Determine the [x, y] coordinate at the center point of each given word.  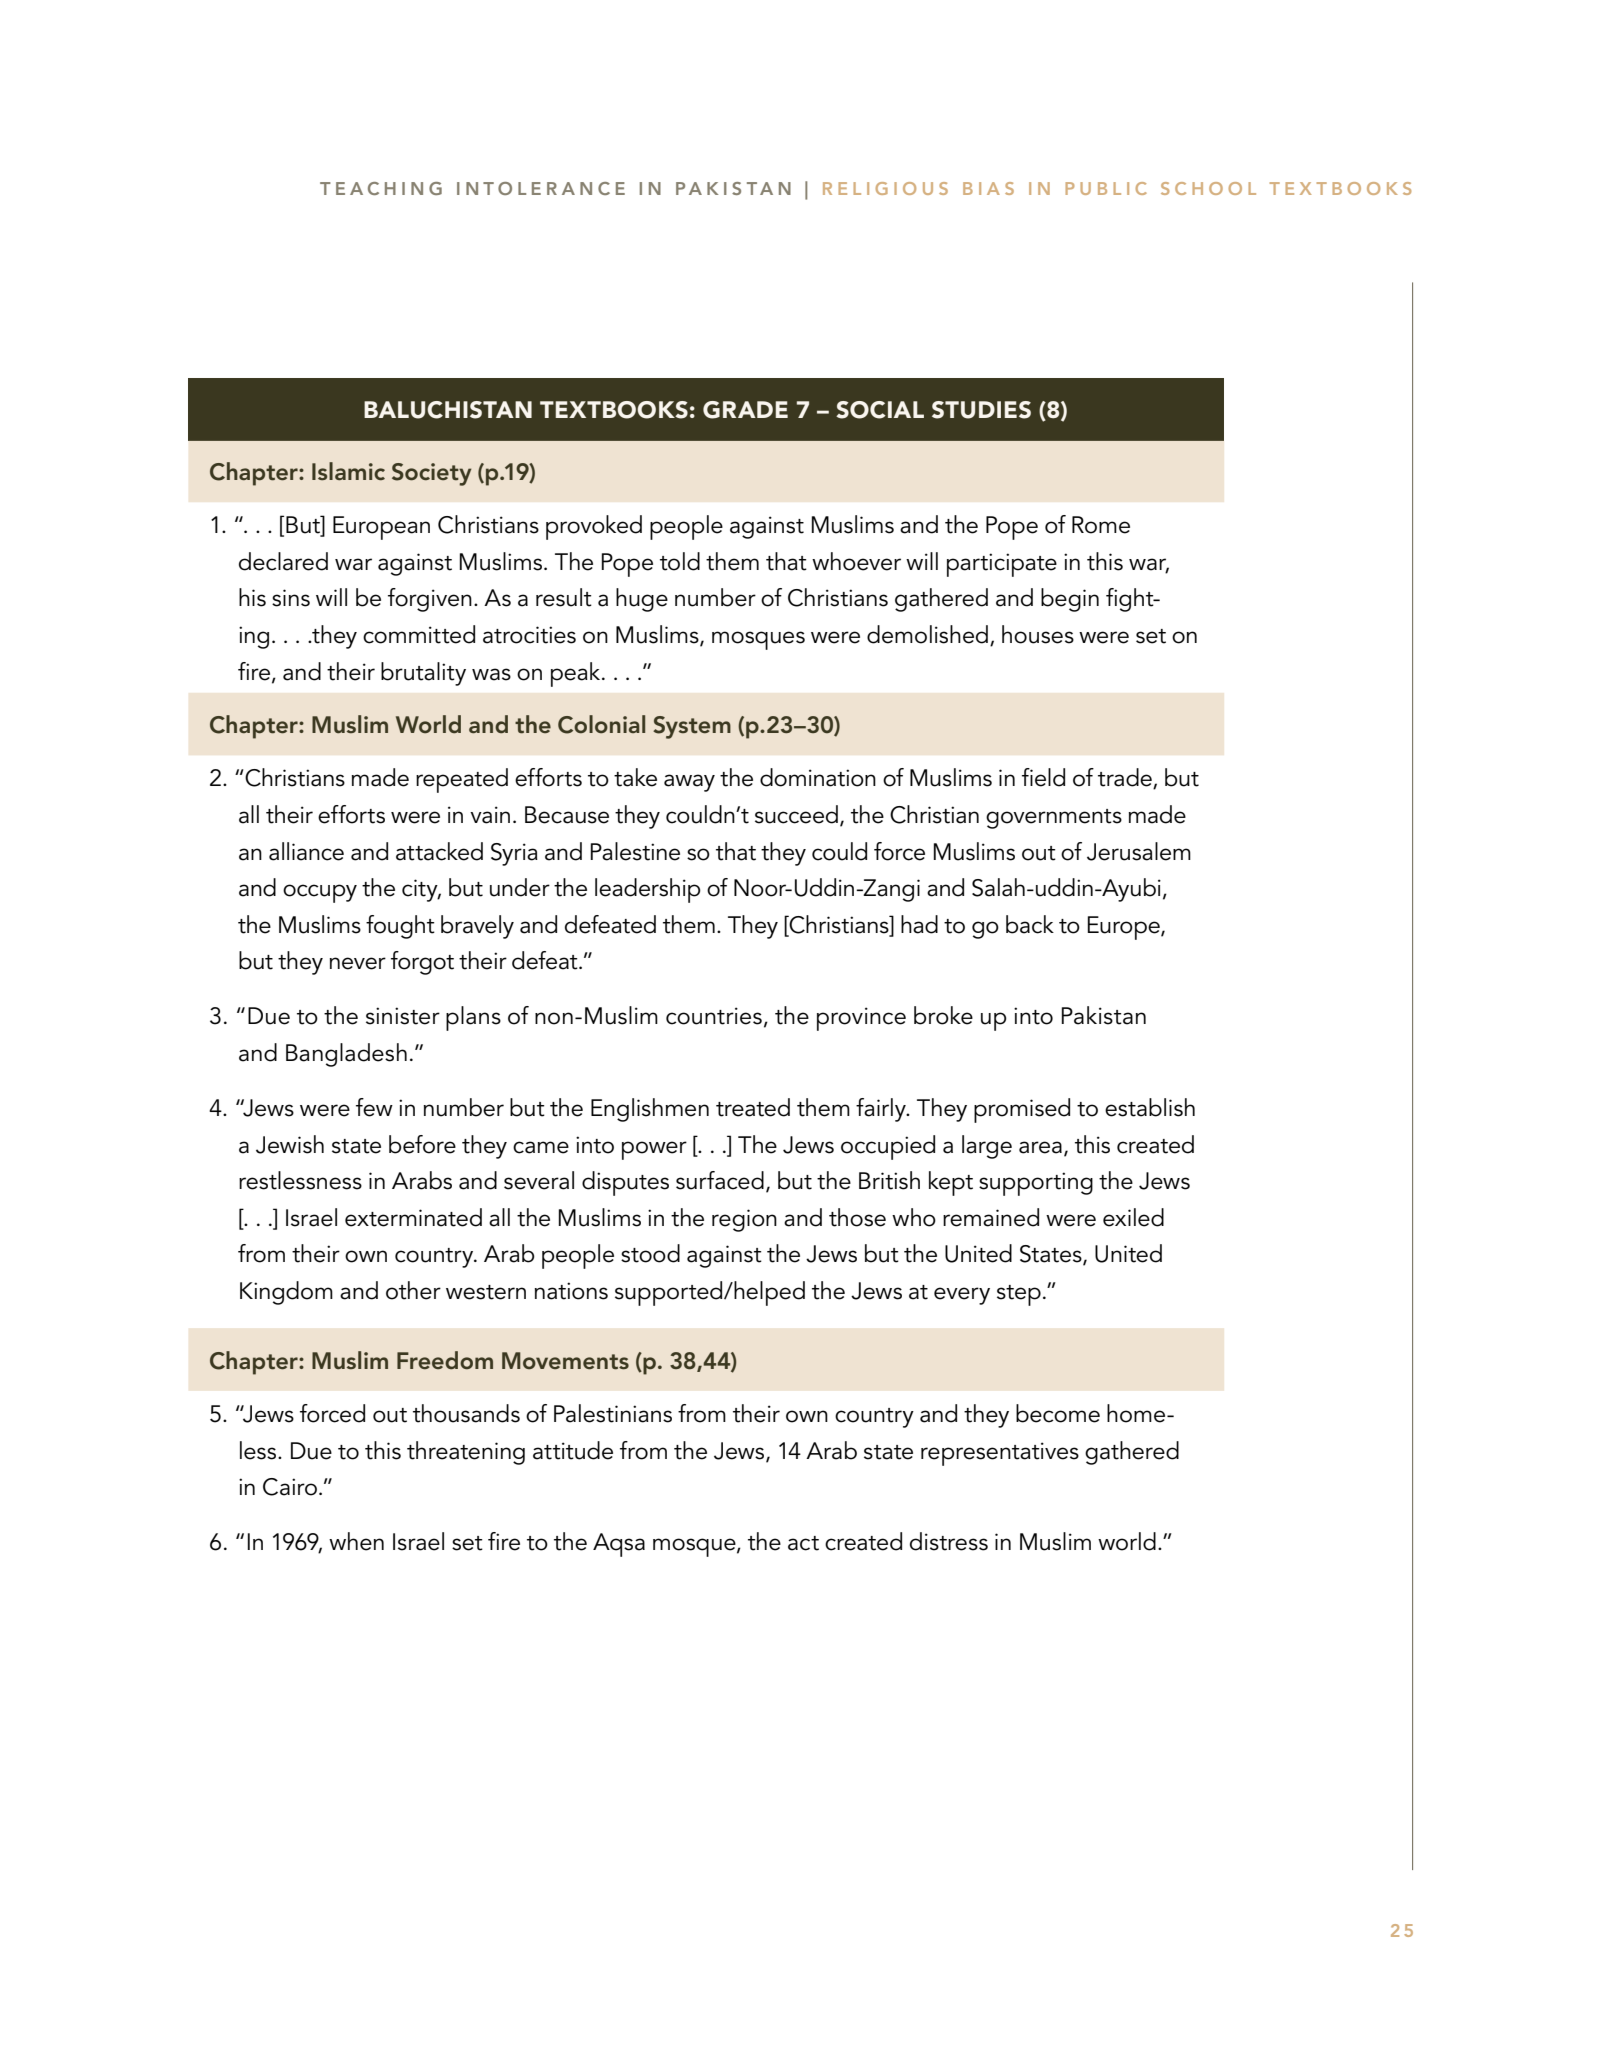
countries [714, 1016]
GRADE [745, 410]
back [1030, 924]
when [356, 1541]
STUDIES [981, 410]
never [358, 963]
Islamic [348, 471]
